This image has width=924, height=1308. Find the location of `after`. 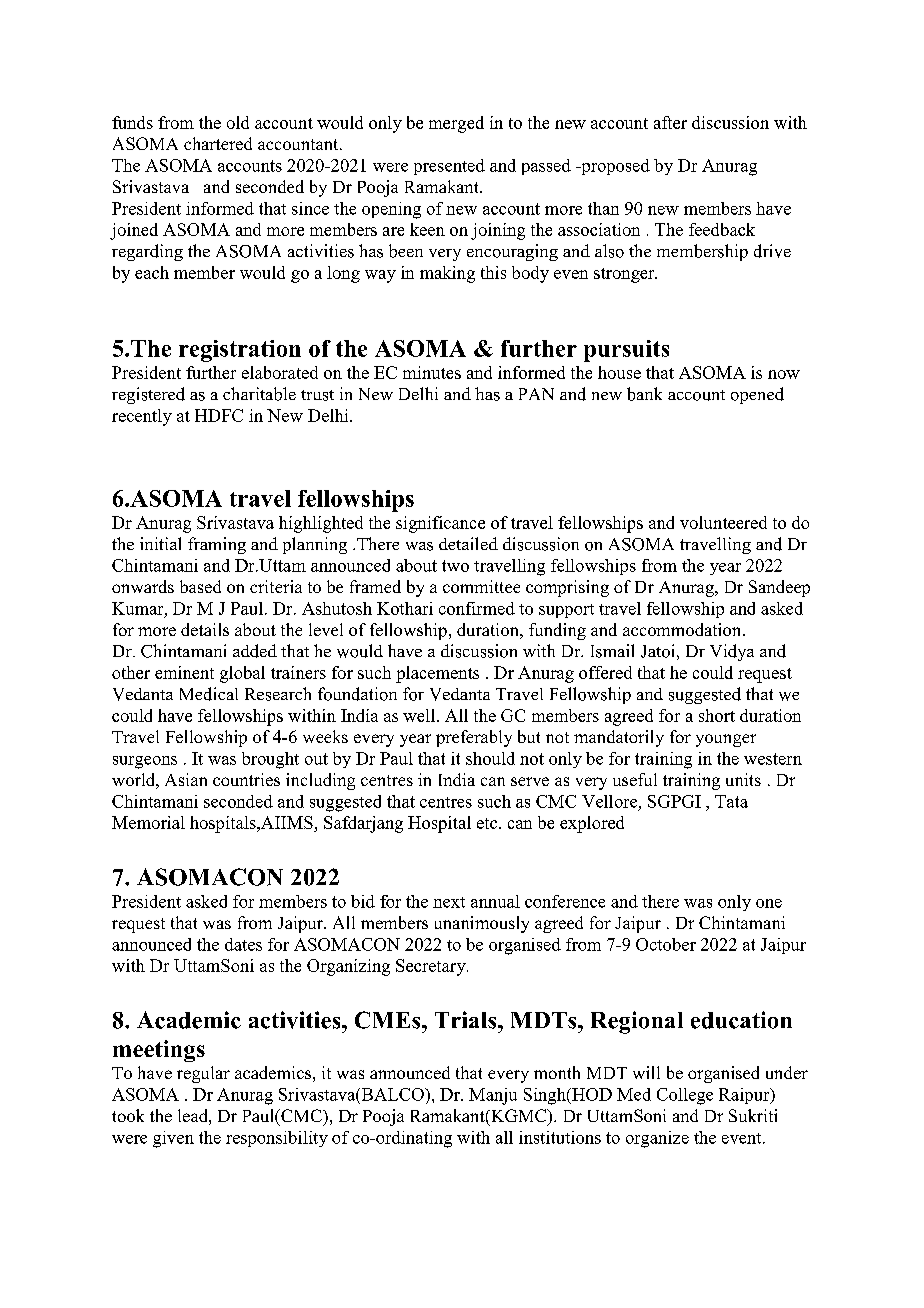

after is located at coordinates (670, 122).
